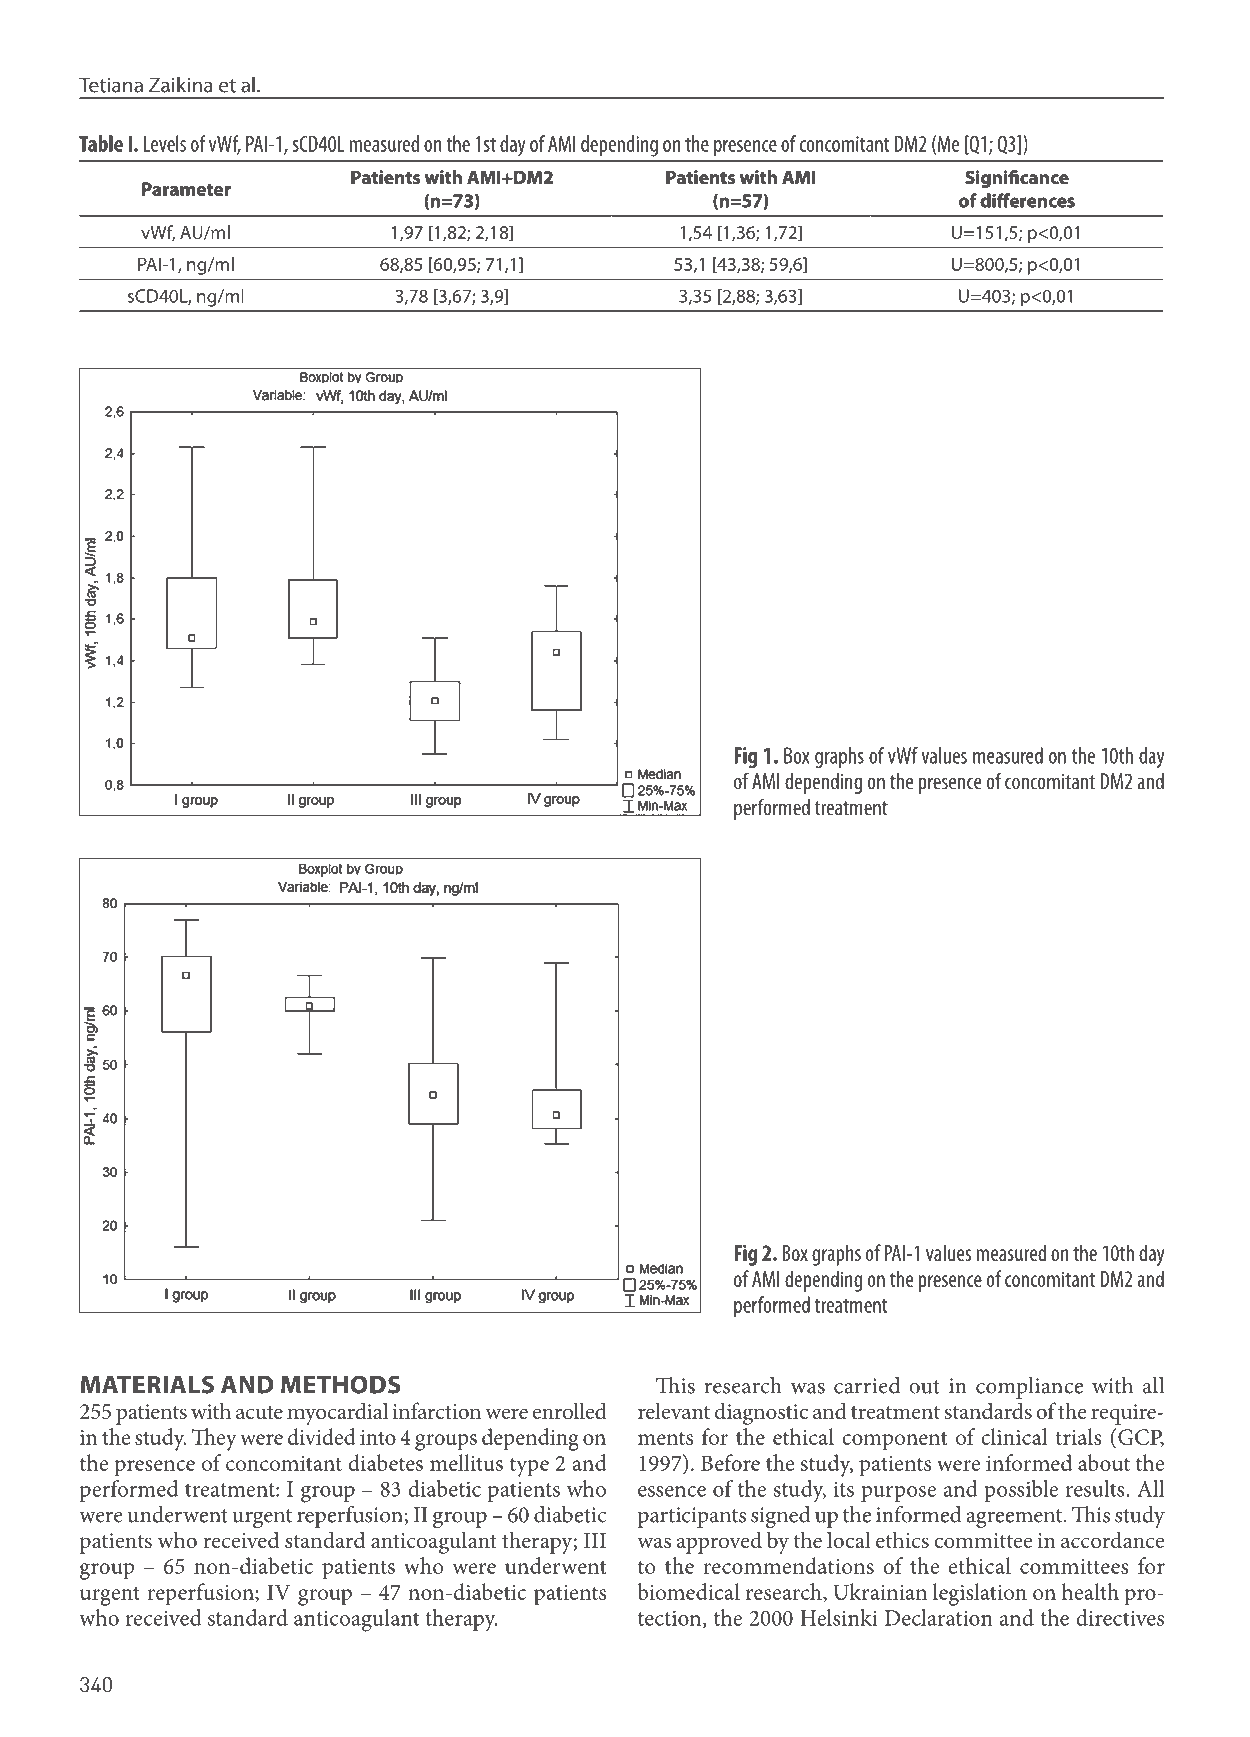 The image size is (1250, 1737). Describe the element at coordinates (186, 189) in the screenshot. I see `Parameter` at that location.
